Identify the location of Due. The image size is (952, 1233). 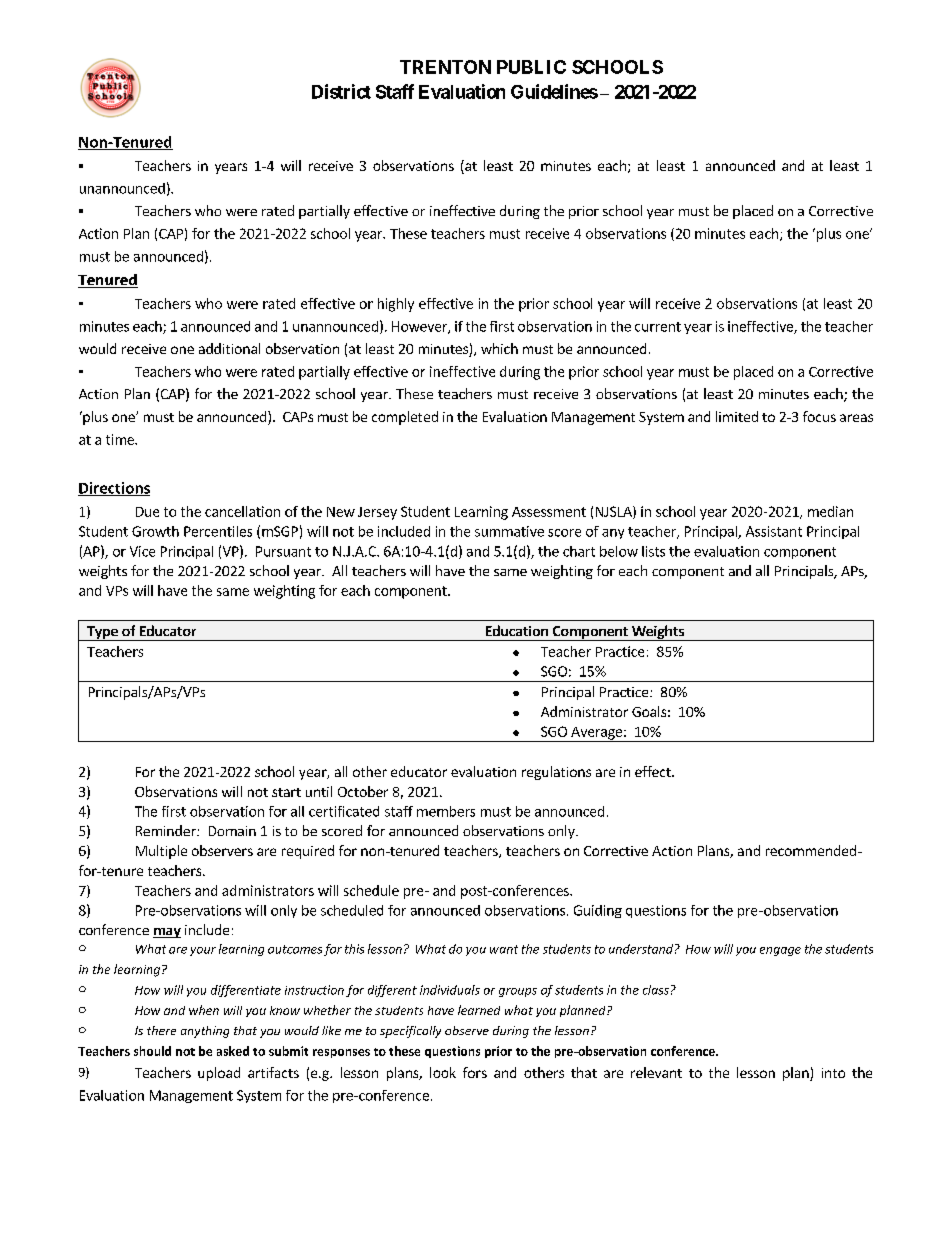
(147, 512).
